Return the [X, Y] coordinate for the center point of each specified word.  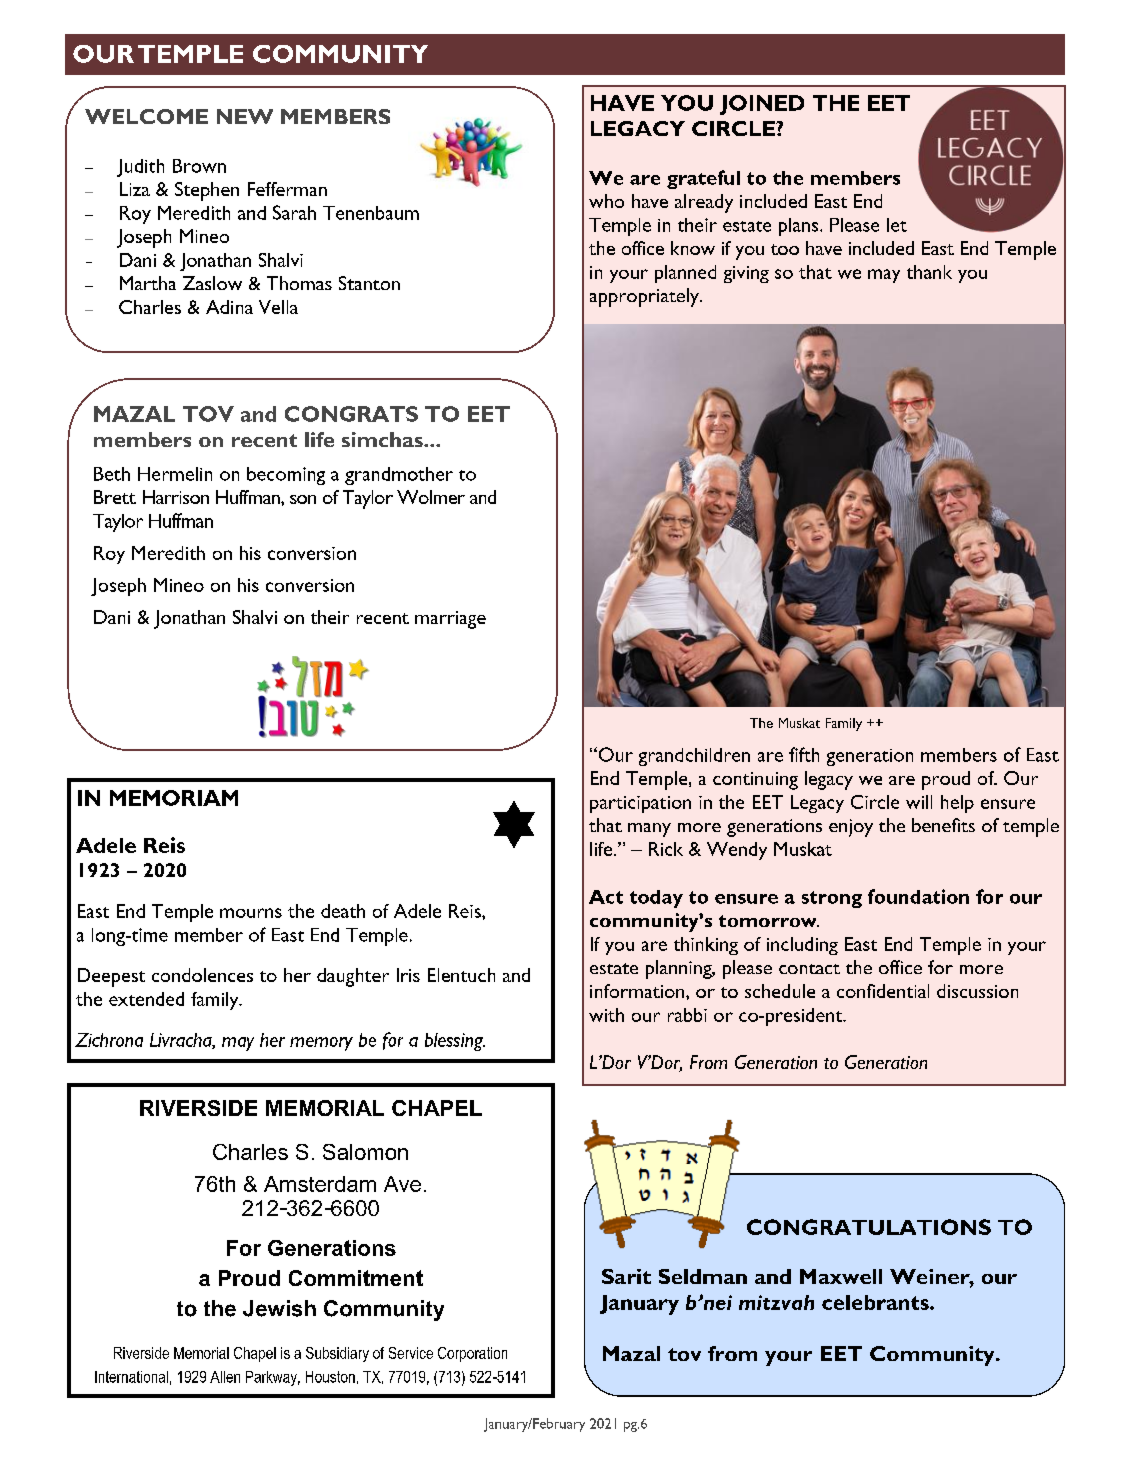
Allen [225, 1377]
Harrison [176, 497]
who [606, 201]
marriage [450, 620]
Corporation [472, 1354]
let [897, 225]
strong [832, 899]
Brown [199, 166]
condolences [202, 975]
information [638, 991]
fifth [804, 754]
